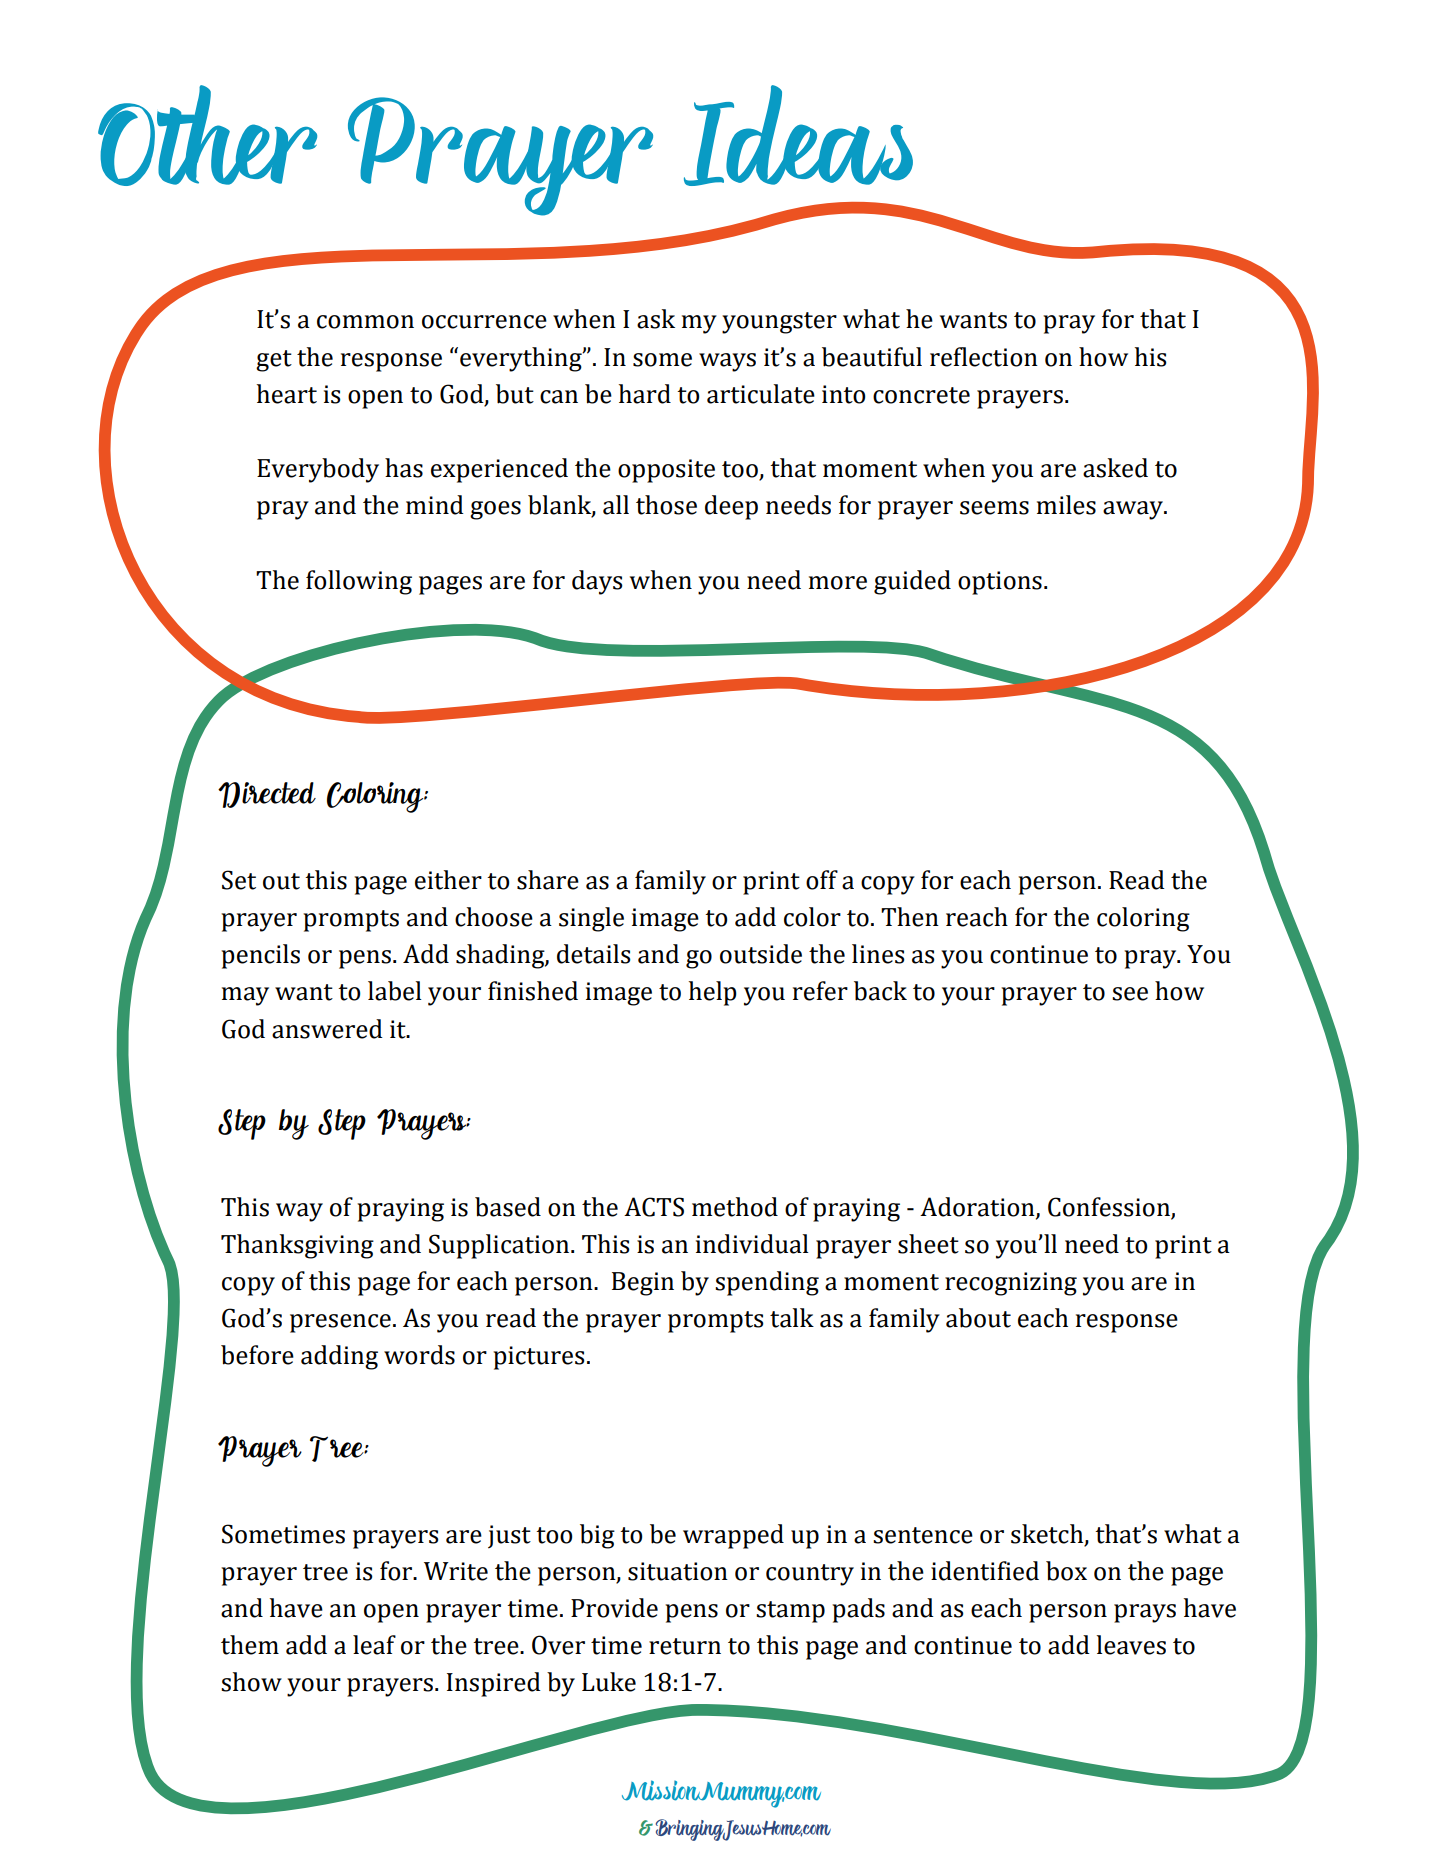 The image size is (1441, 1864). Describe the element at coordinates (984, 357) in the document. I see `reflection` at that location.
